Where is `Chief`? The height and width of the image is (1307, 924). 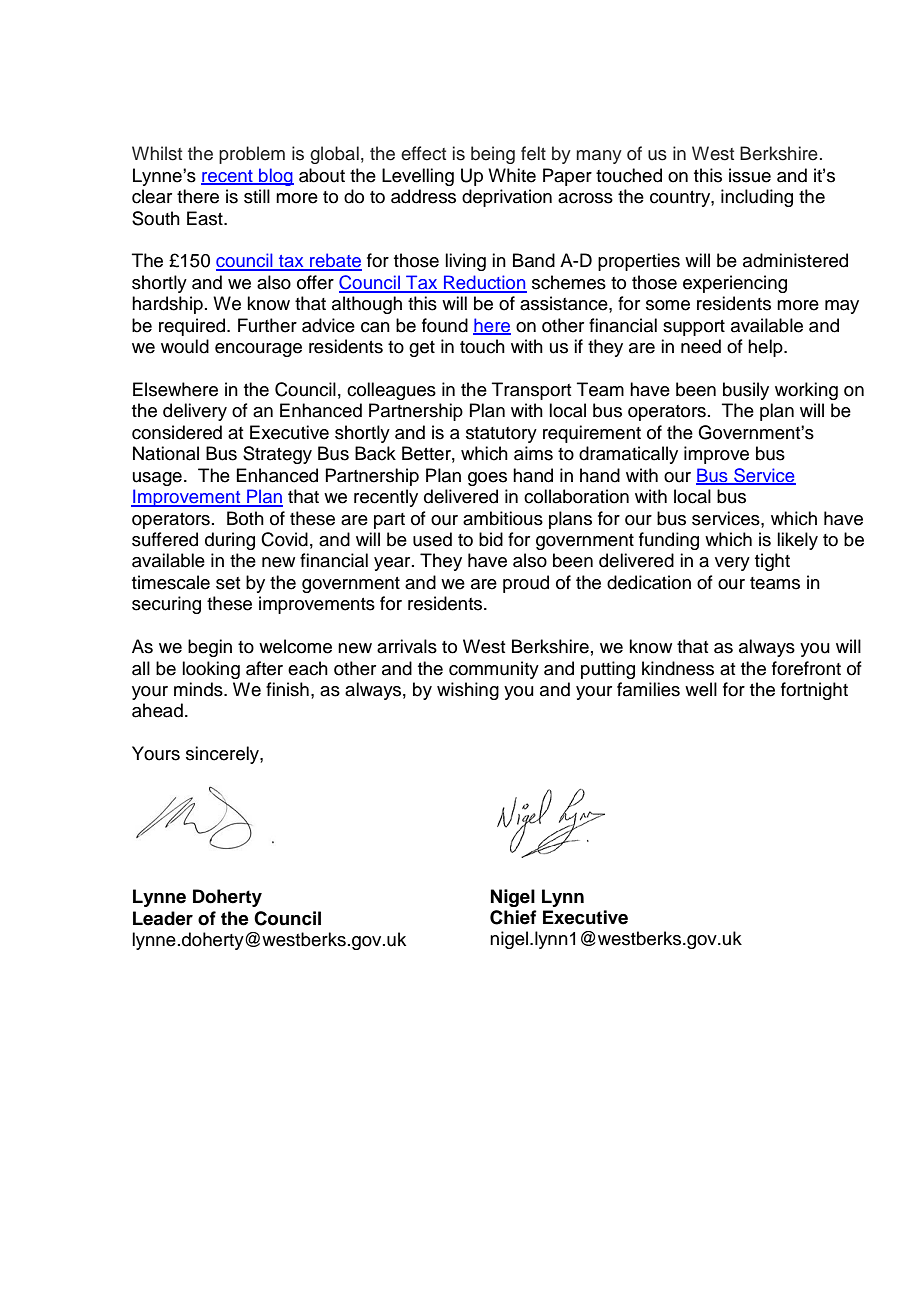
Chief is located at coordinates (513, 917).
